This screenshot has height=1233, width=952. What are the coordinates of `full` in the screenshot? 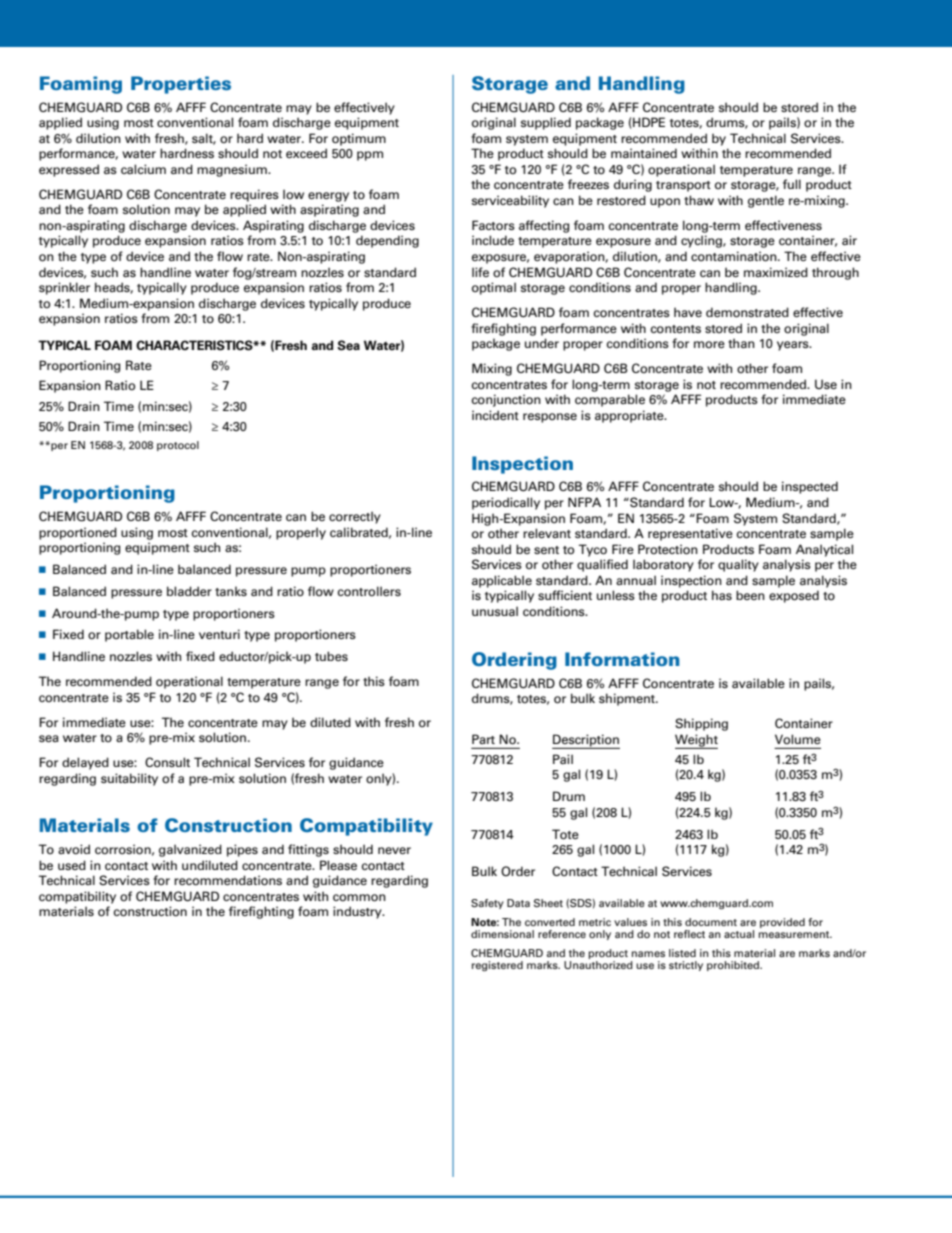 It's located at (792, 184).
